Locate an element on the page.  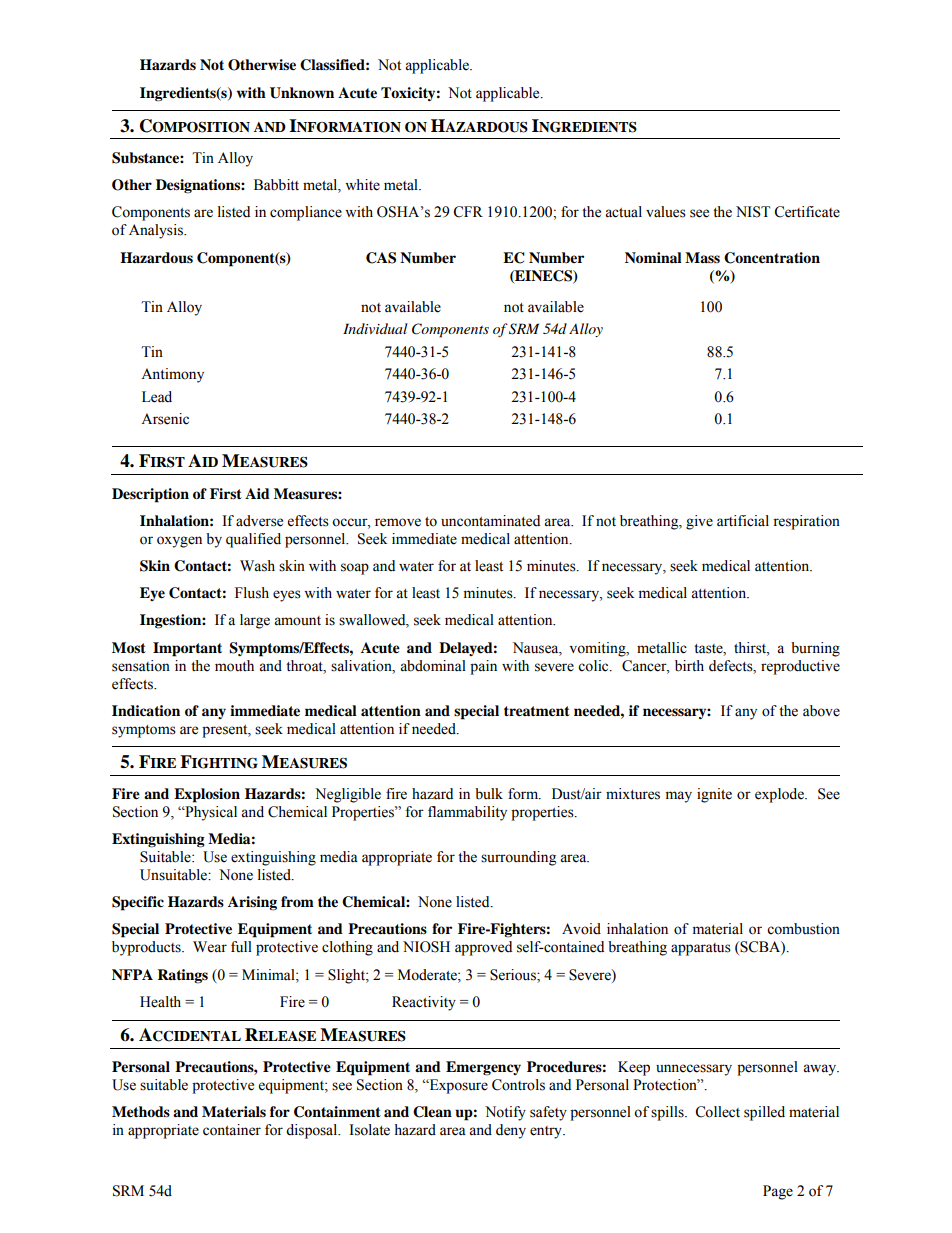
pain is located at coordinates (483, 667).
